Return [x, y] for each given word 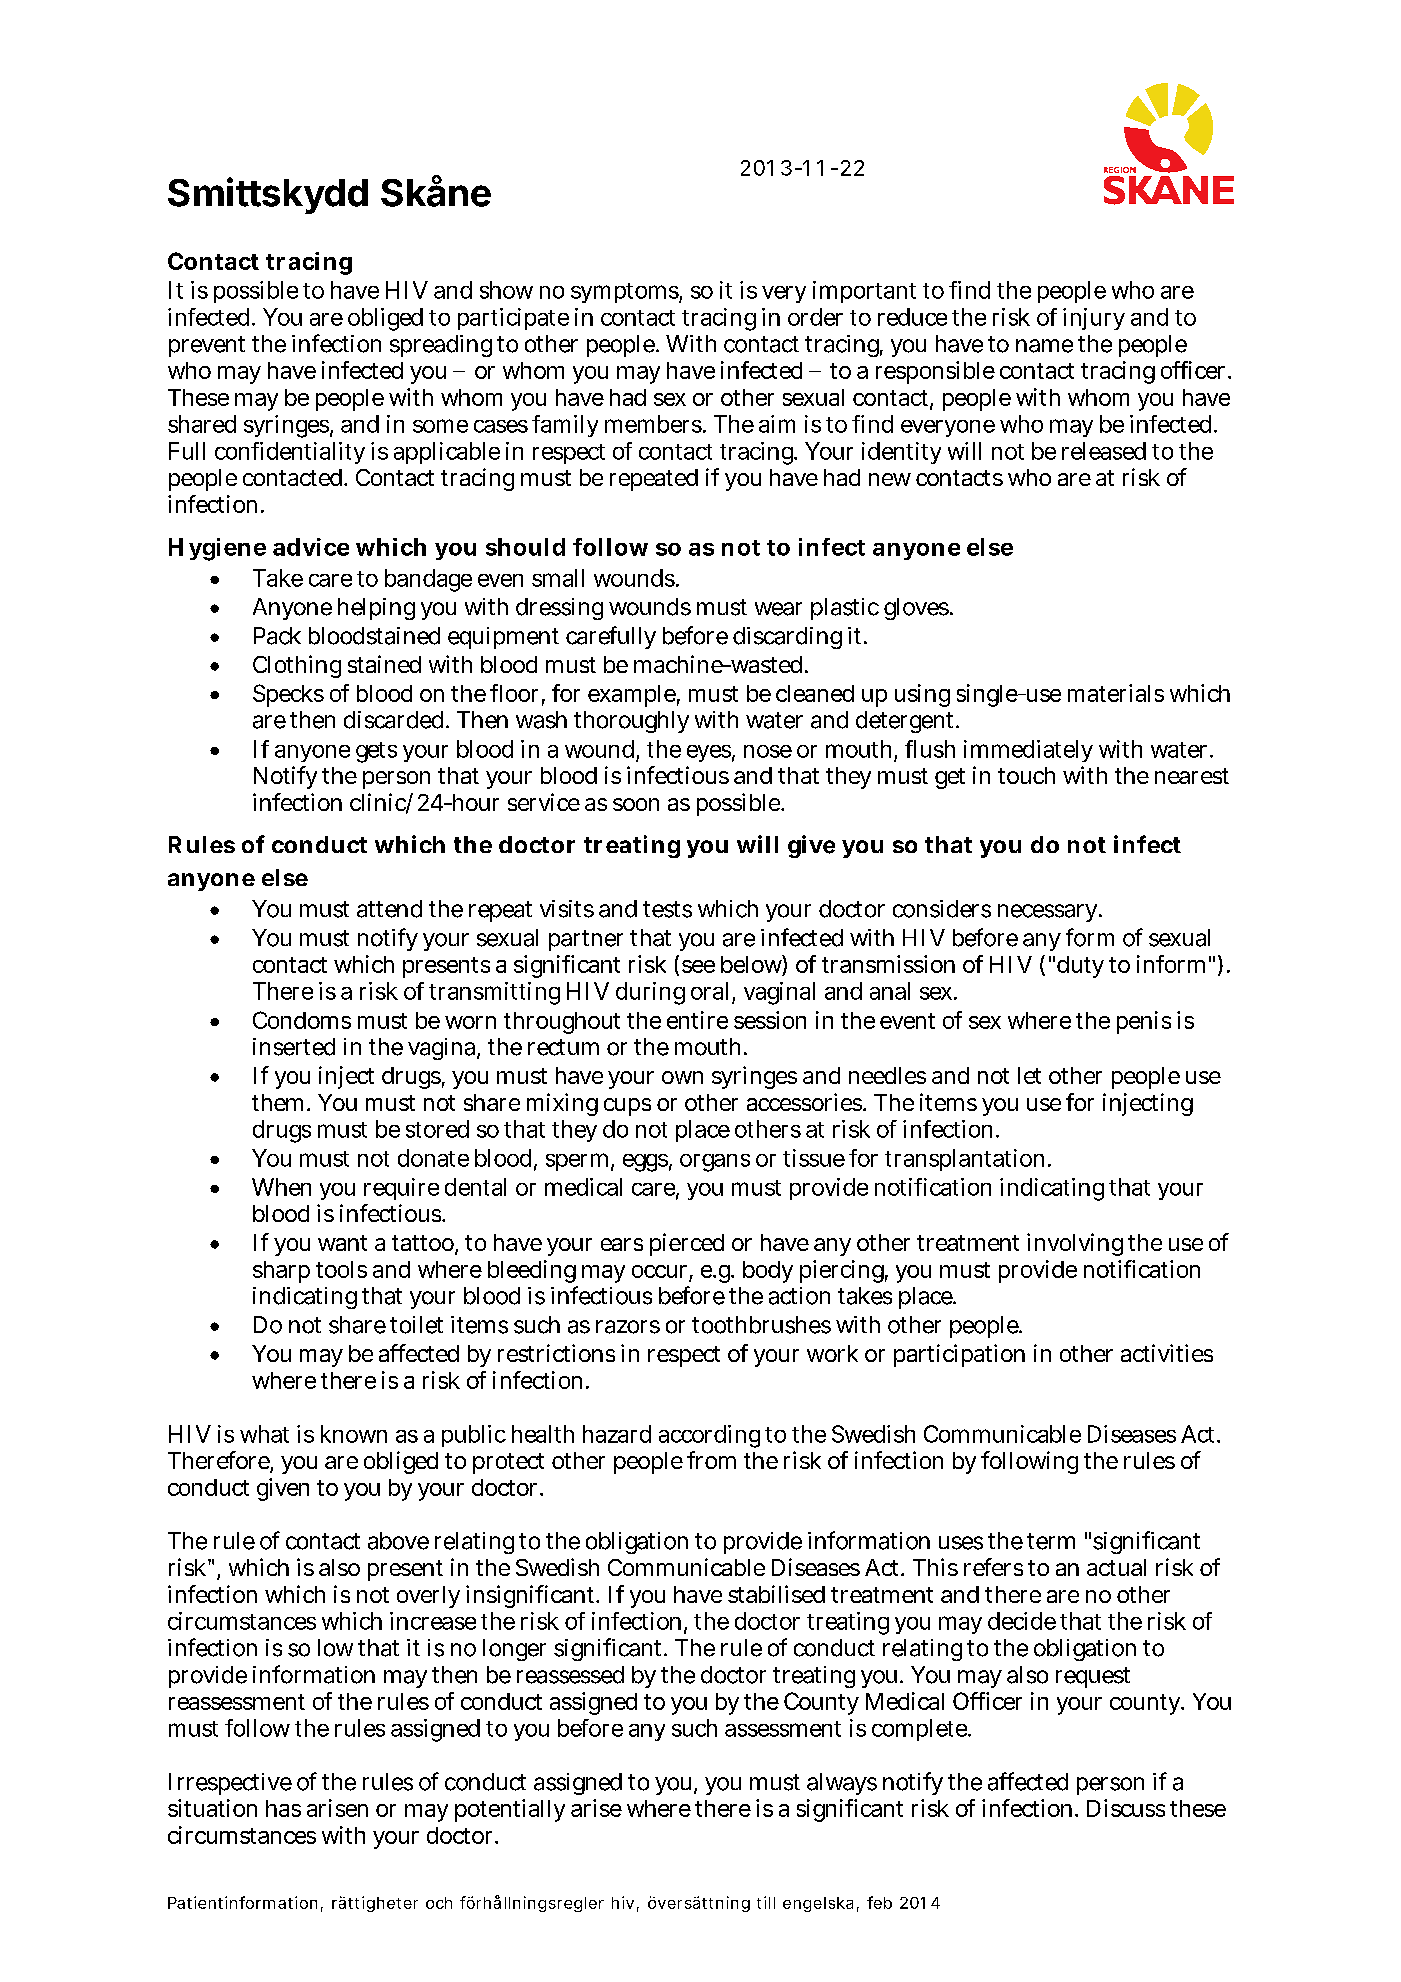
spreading [441, 346]
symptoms [625, 293]
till [766, 1902]
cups [627, 1107]
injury [1094, 319]
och [439, 1903]
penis [1144, 1022]
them [277, 1102]
